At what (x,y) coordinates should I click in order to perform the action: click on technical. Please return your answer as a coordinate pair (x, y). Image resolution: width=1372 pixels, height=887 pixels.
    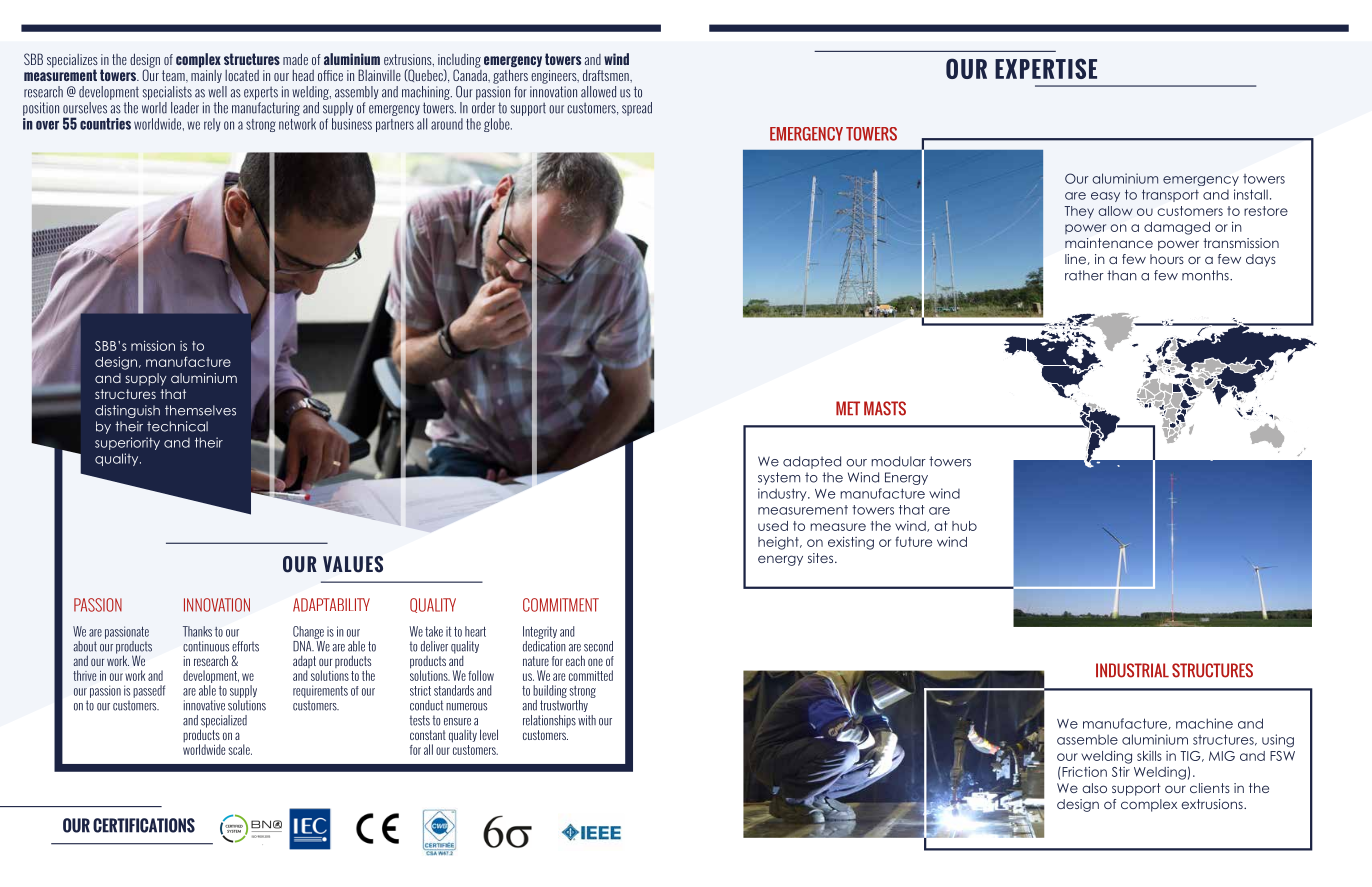
    Looking at the image, I should click on (177, 426).
